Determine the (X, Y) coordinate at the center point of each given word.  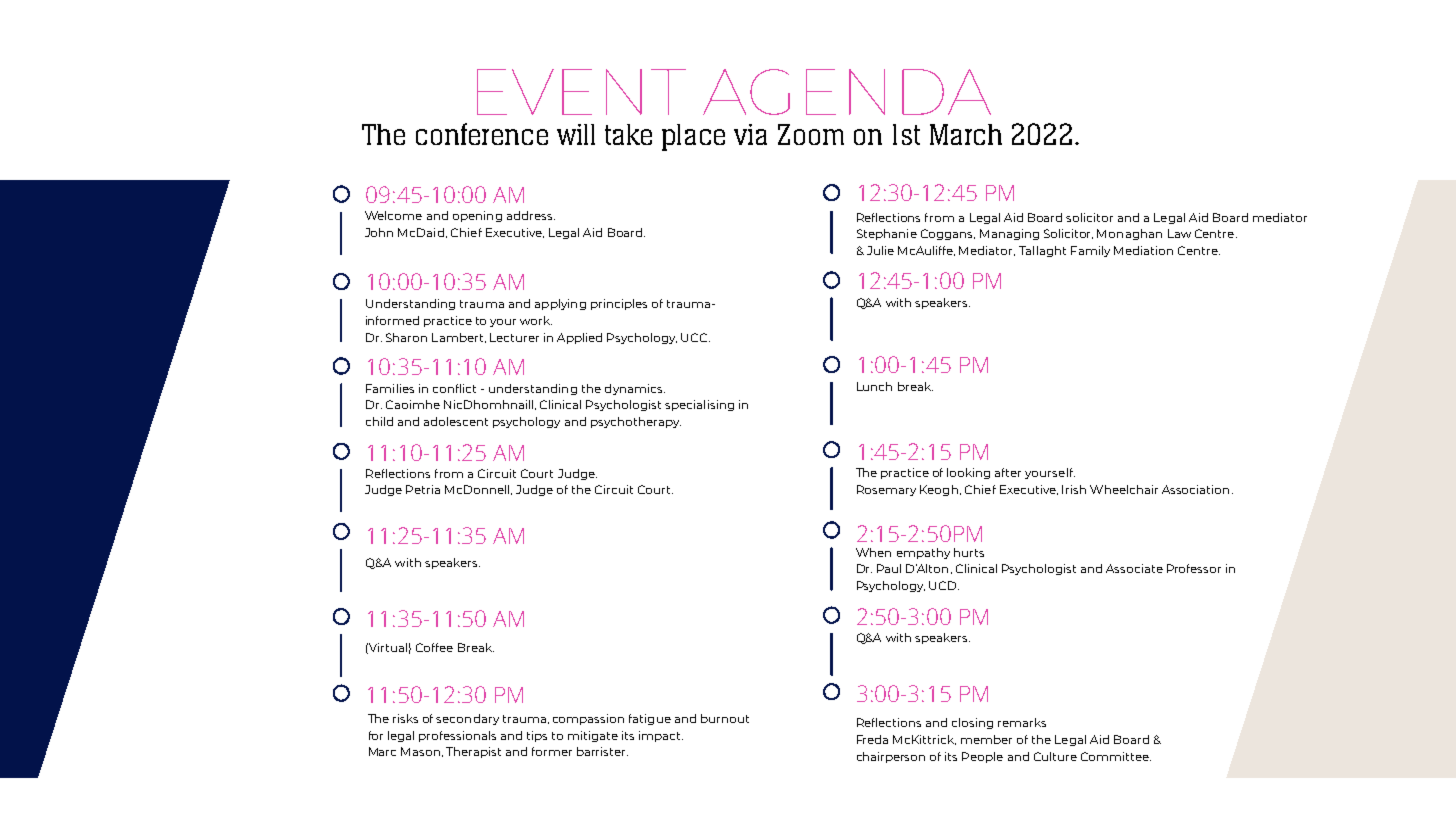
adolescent (456, 421)
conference (482, 134)
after (1008, 472)
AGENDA (847, 92)
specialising (699, 405)
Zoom (811, 134)
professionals (457, 736)
